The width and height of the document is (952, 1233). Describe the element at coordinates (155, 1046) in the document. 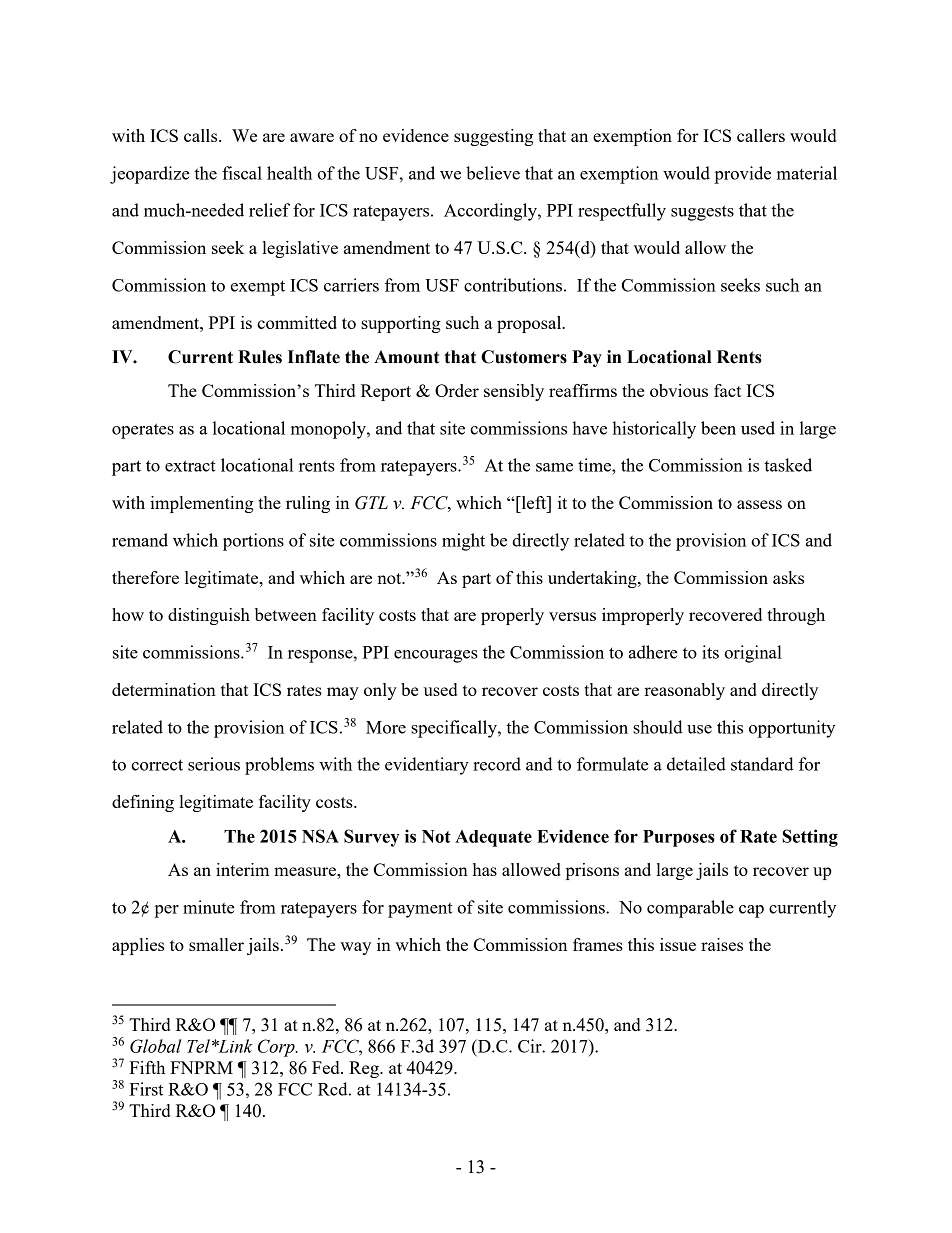

I see `Global` at that location.
